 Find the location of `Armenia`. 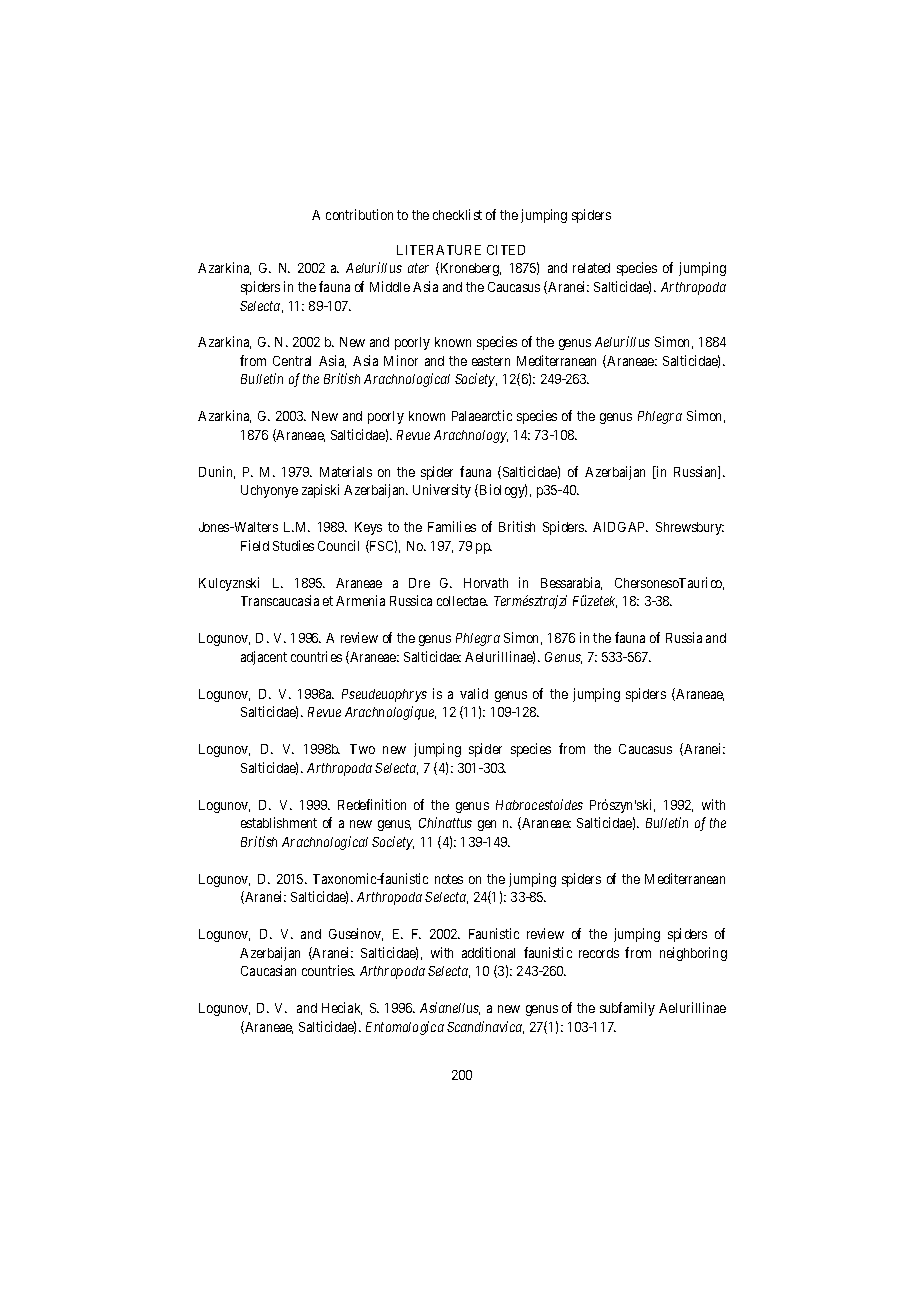

Armenia is located at coordinates (360, 600).
